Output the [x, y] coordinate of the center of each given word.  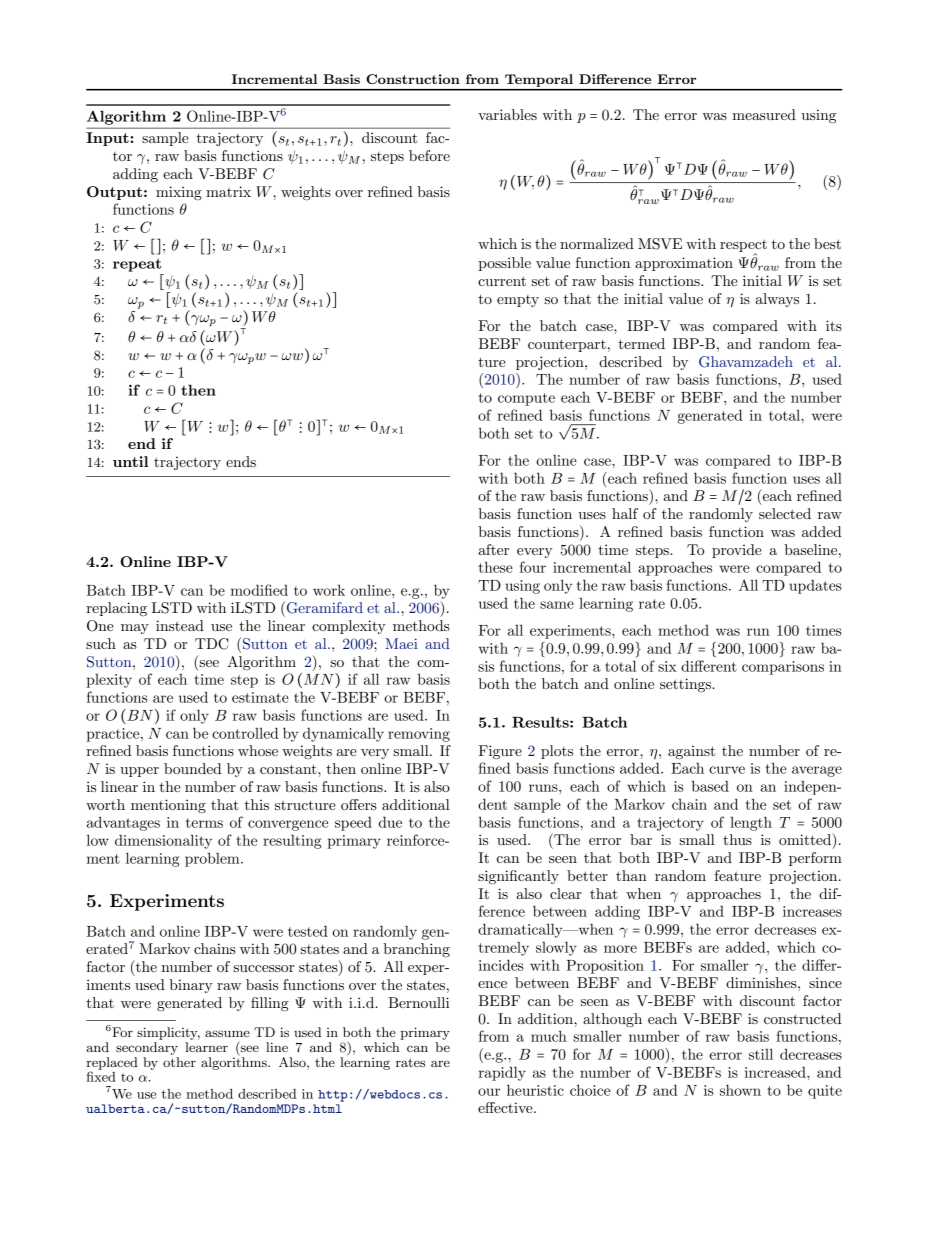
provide [737, 551]
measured [764, 114]
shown [740, 1090]
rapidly [502, 1073]
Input [108, 139]
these [496, 567]
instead [180, 625]
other [179, 1062]
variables [507, 114]
